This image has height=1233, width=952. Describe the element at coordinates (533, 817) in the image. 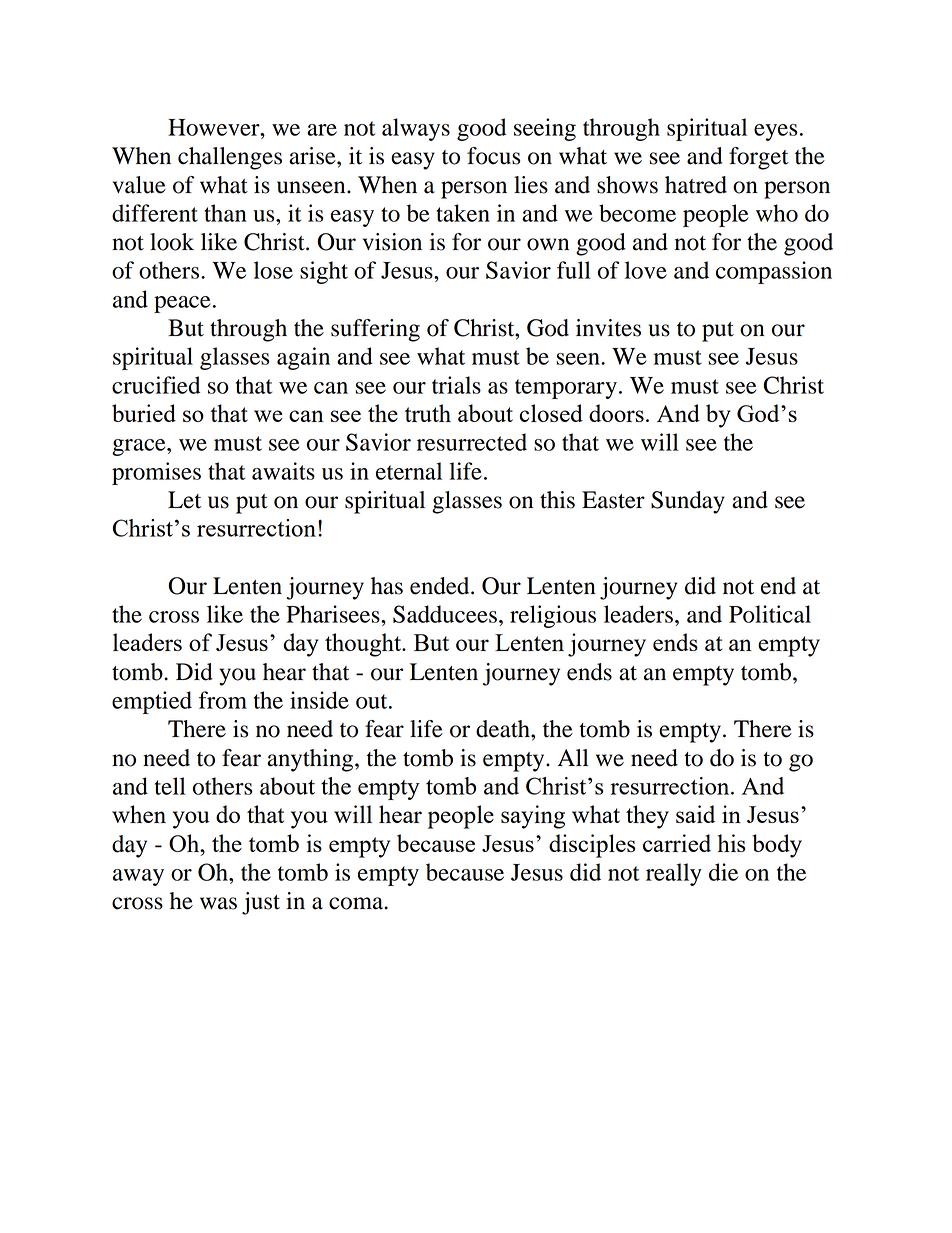

I see `saying` at that location.
